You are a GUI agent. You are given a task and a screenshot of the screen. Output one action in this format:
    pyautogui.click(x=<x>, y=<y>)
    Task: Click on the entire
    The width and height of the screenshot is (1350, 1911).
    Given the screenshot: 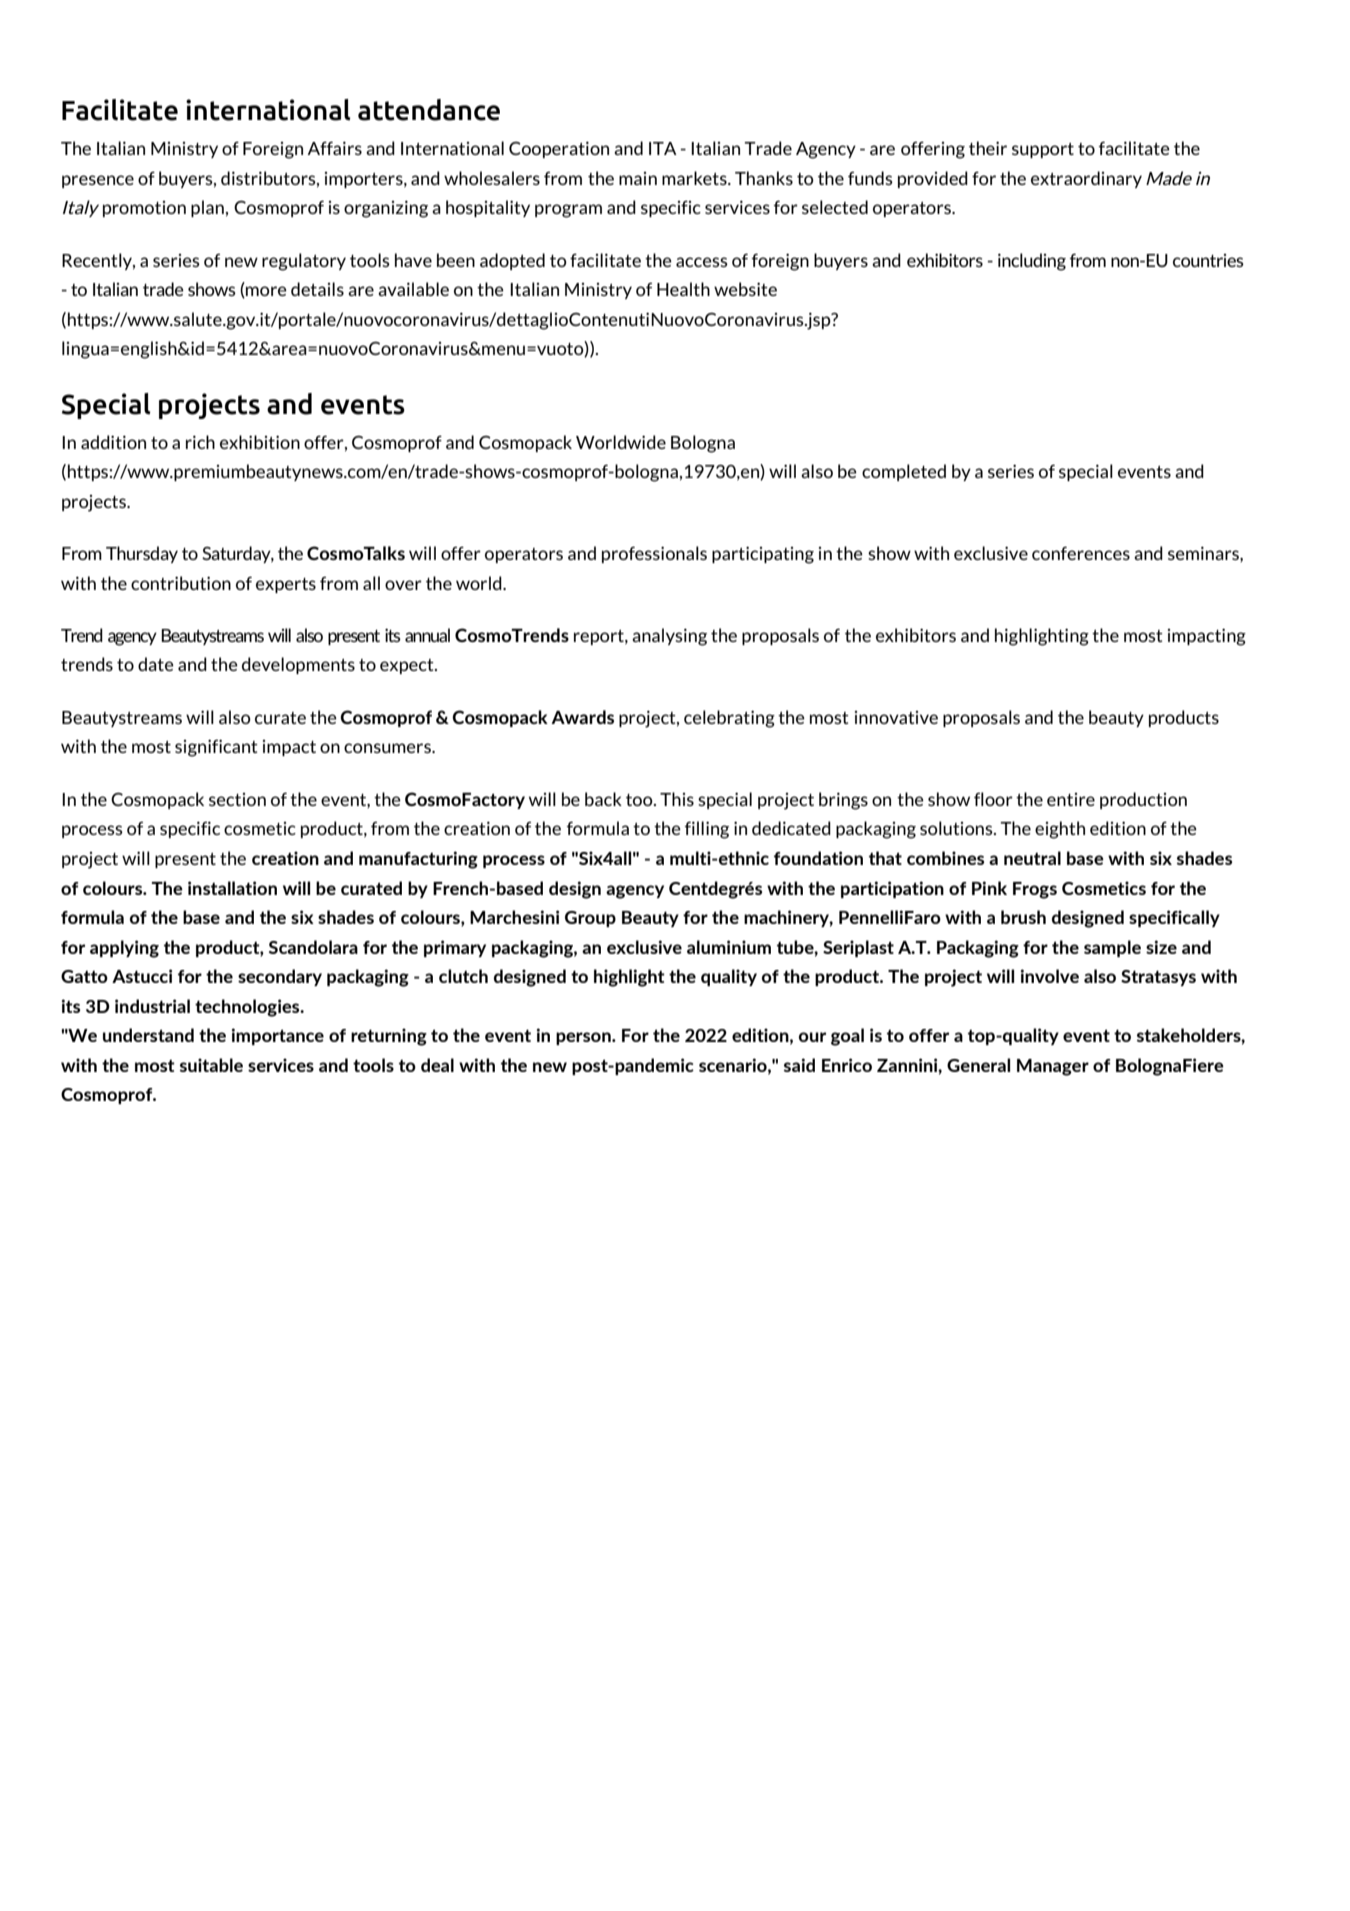 What is the action you would take?
    pyautogui.click(x=1071, y=799)
